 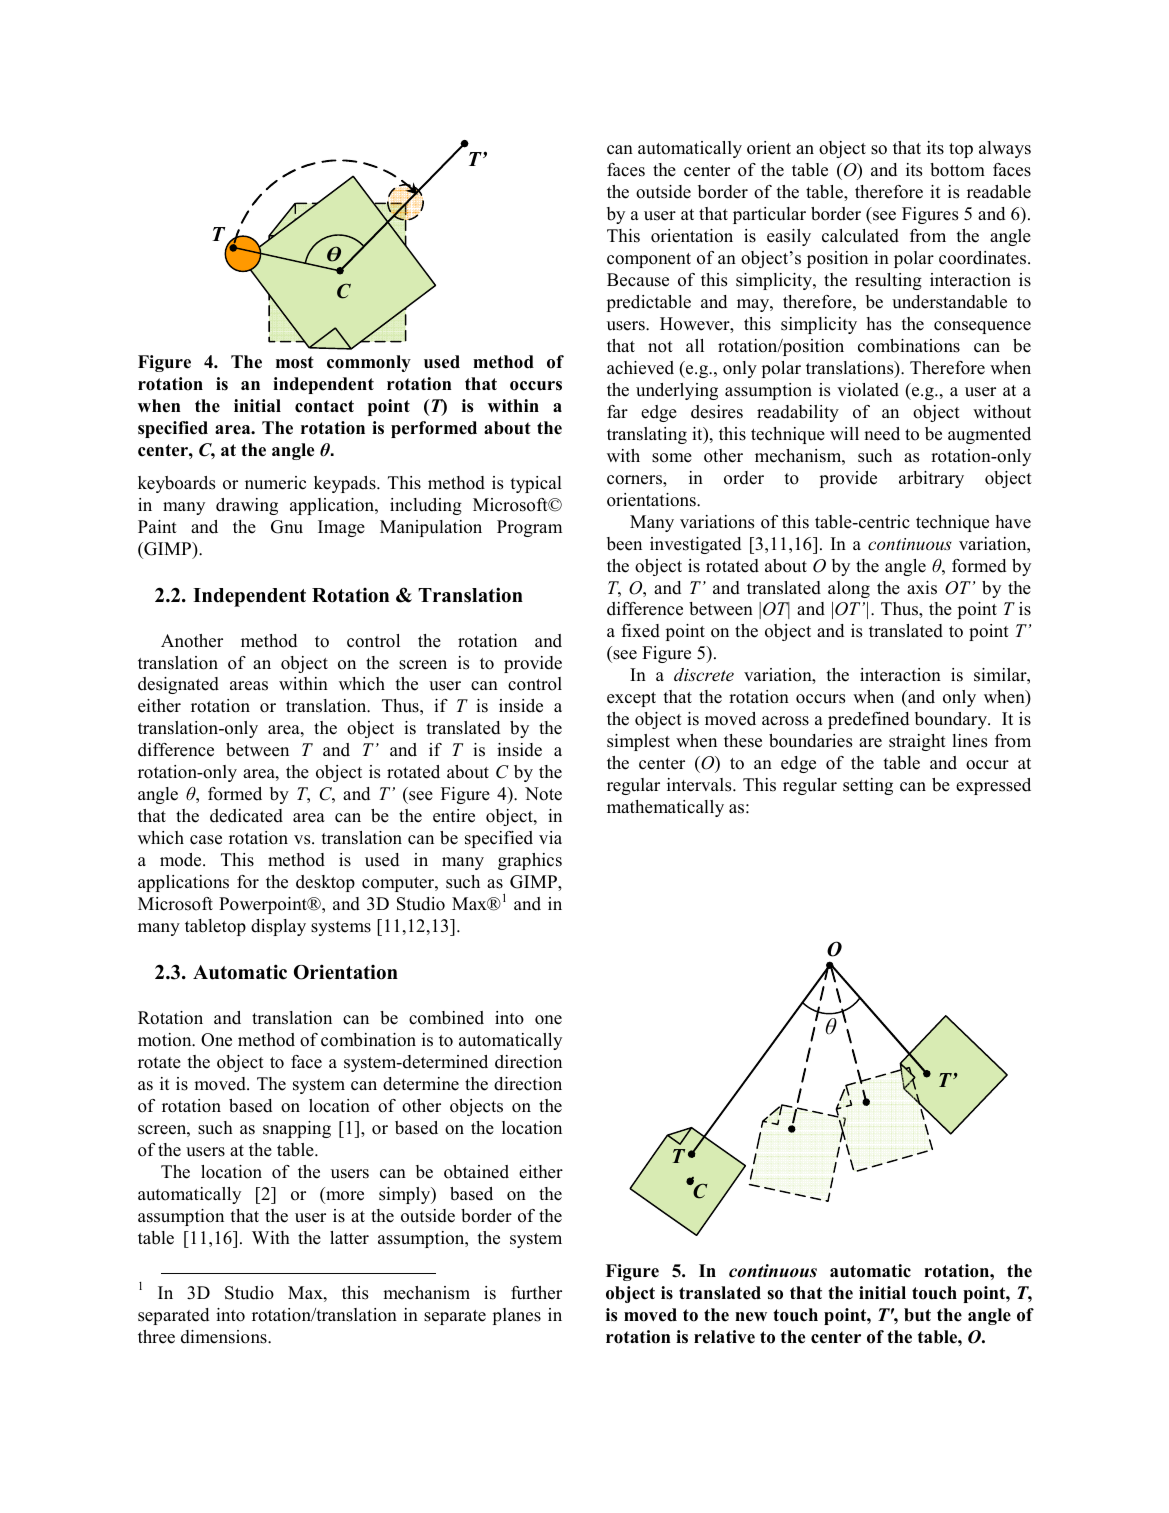 I want to click on arbitrary, so click(x=931, y=479).
